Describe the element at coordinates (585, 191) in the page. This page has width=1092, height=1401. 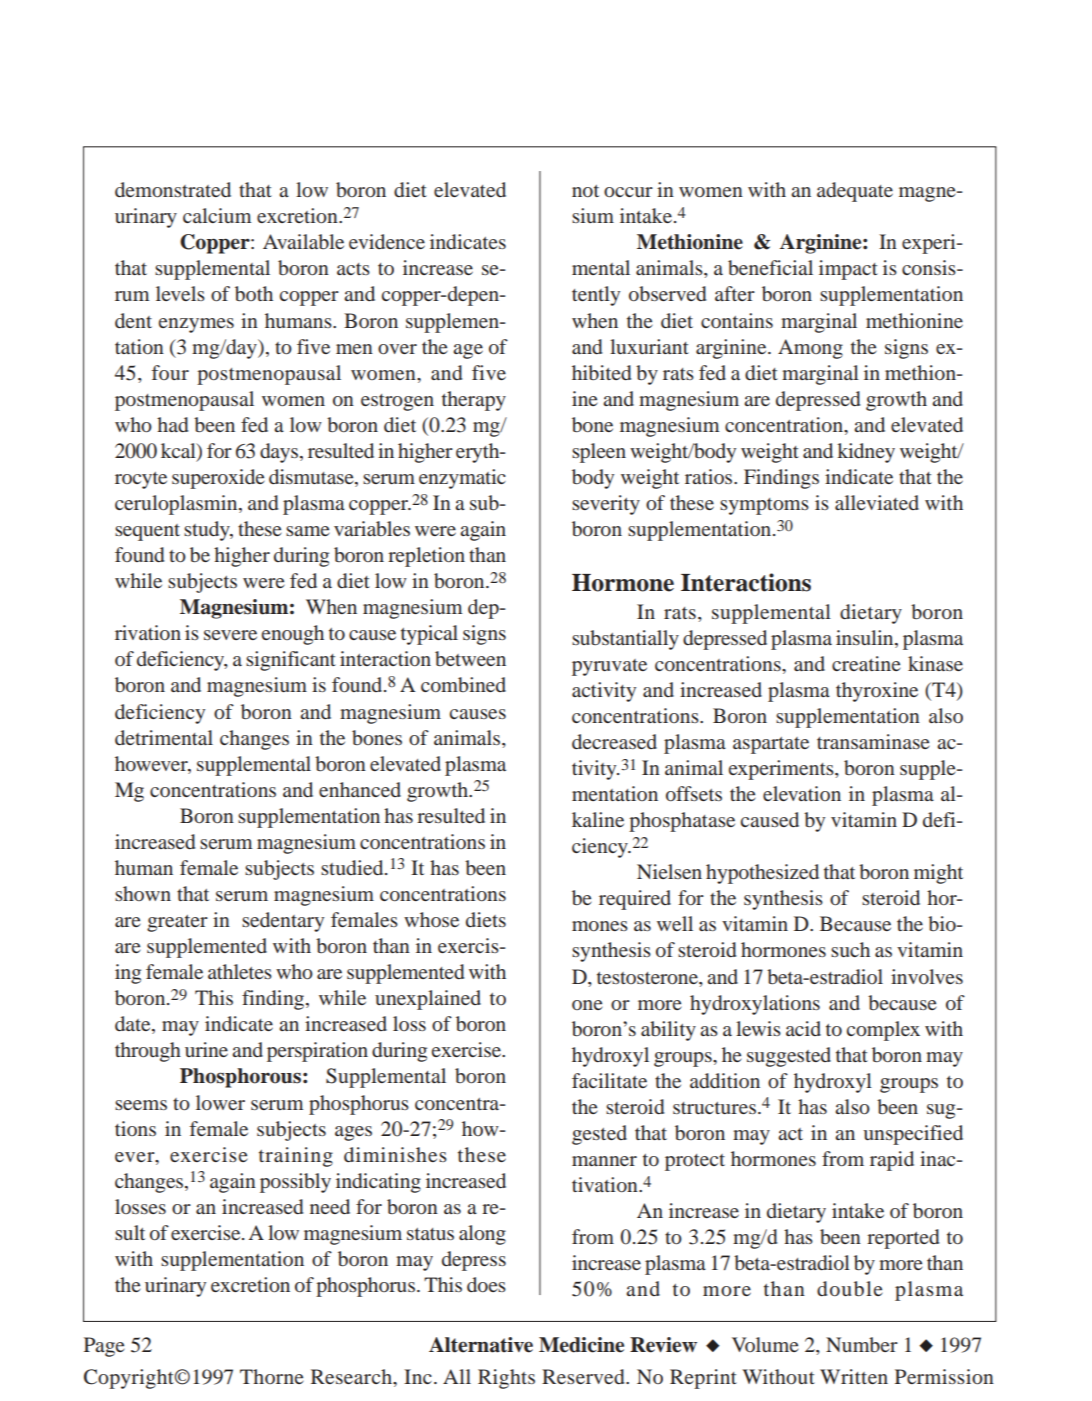
I see `not` at that location.
